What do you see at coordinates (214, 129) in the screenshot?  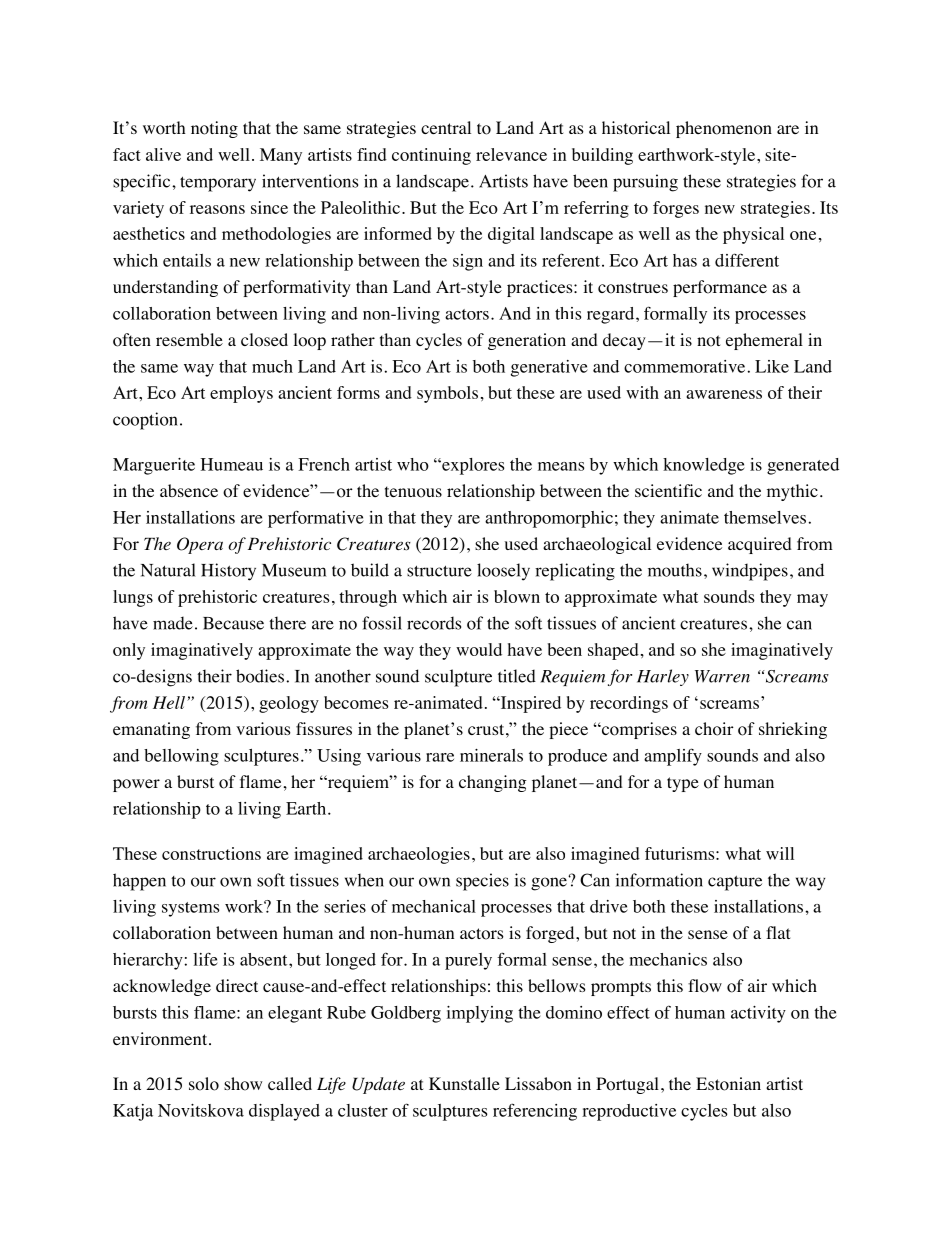 I see `noting` at bounding box center [214, 129].
